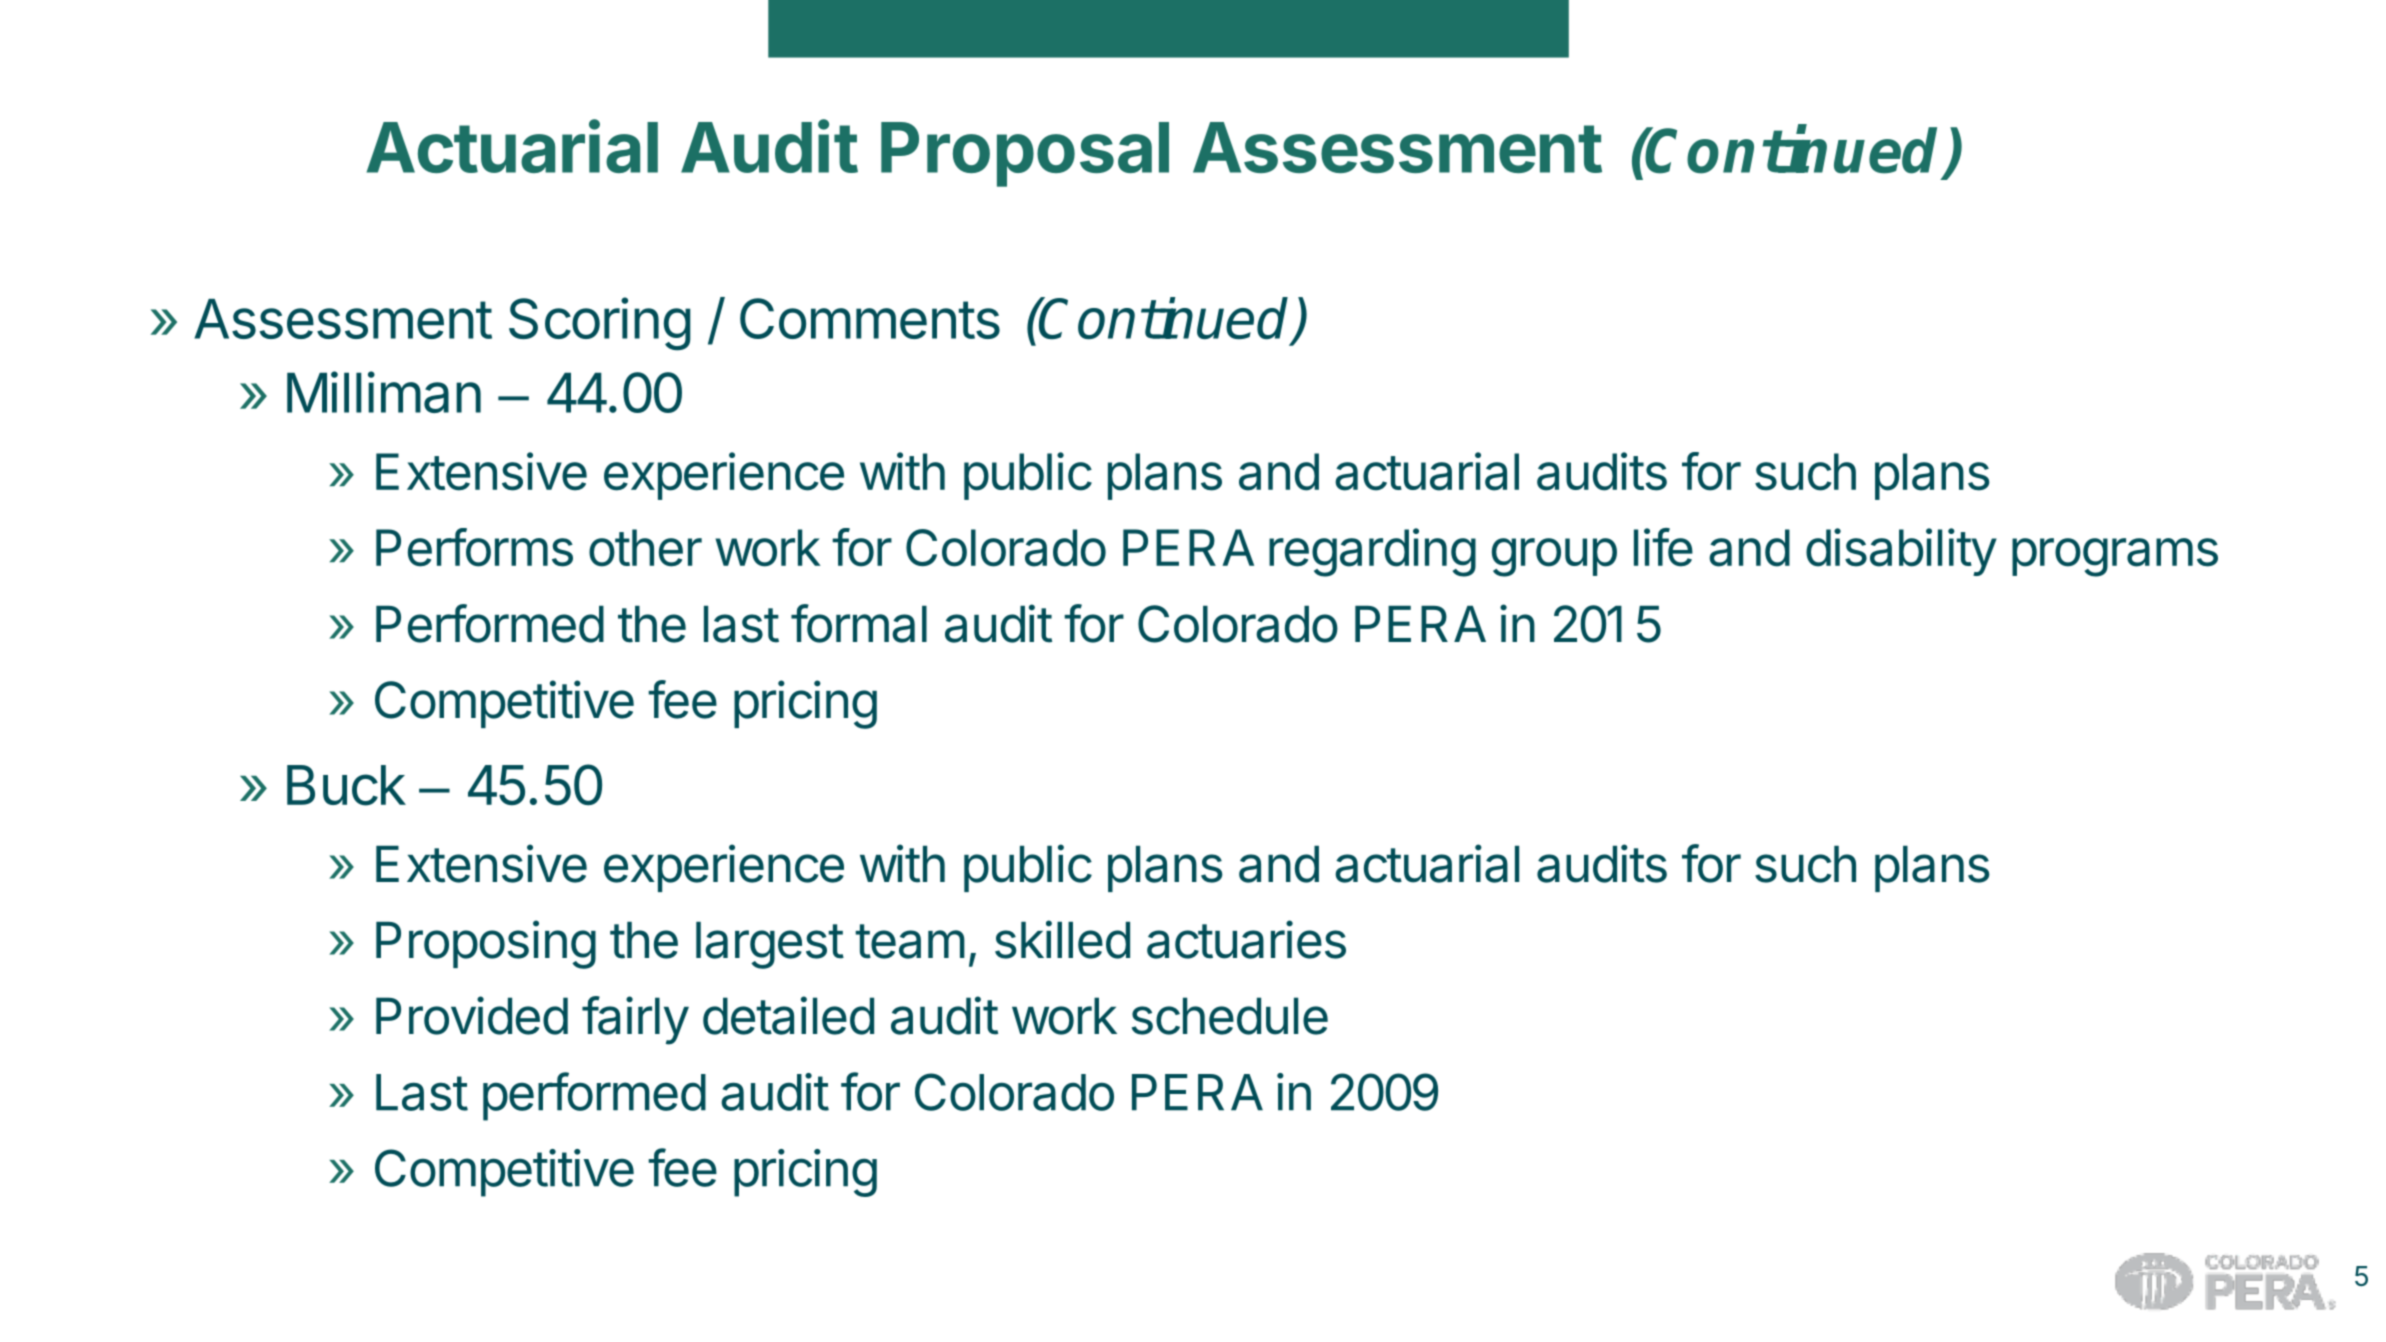 The image size is (2386, 1342). I want to click on fairly, so click(635, 1020).
